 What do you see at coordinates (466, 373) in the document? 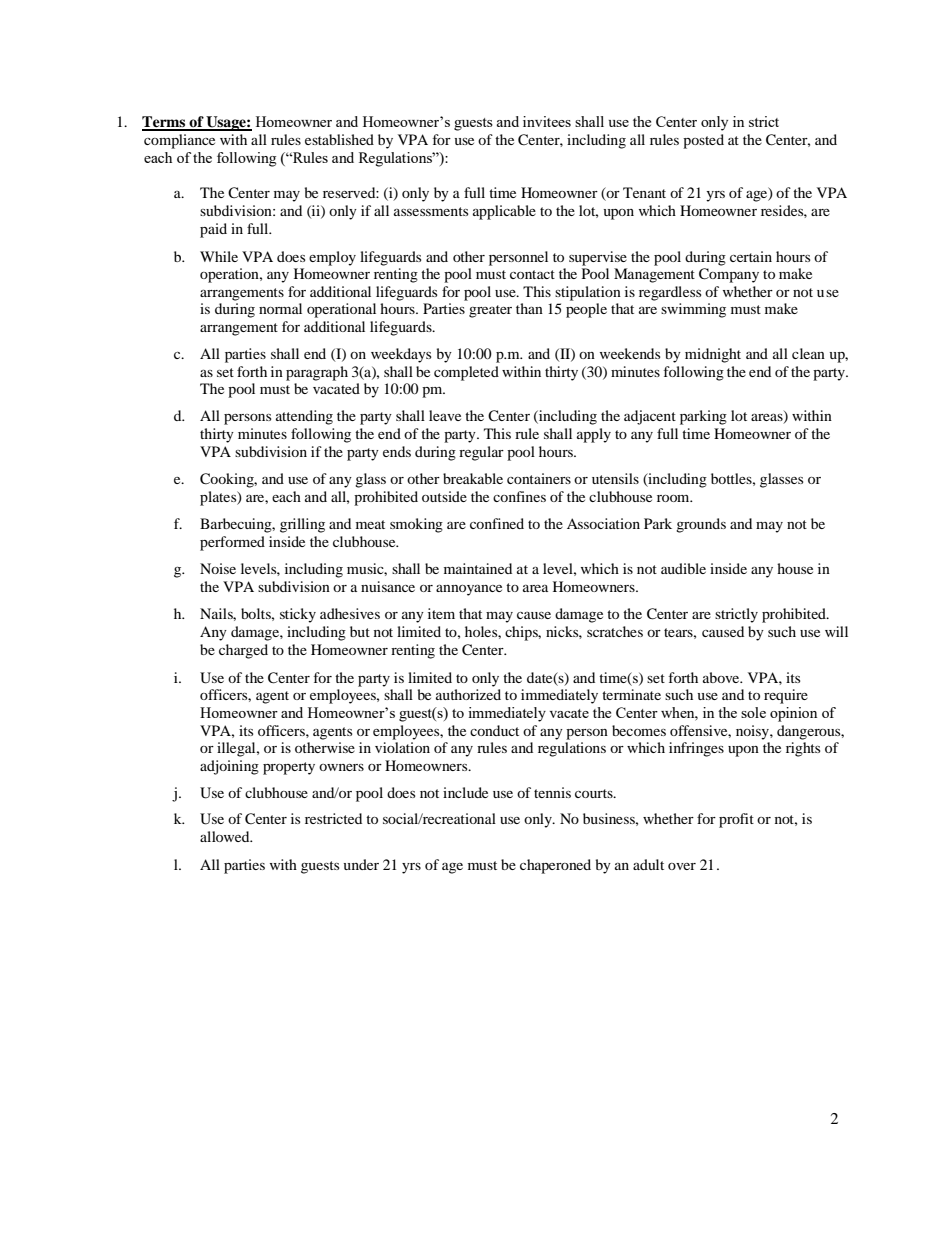
I see `completed` at bounding box center [466, 373].
